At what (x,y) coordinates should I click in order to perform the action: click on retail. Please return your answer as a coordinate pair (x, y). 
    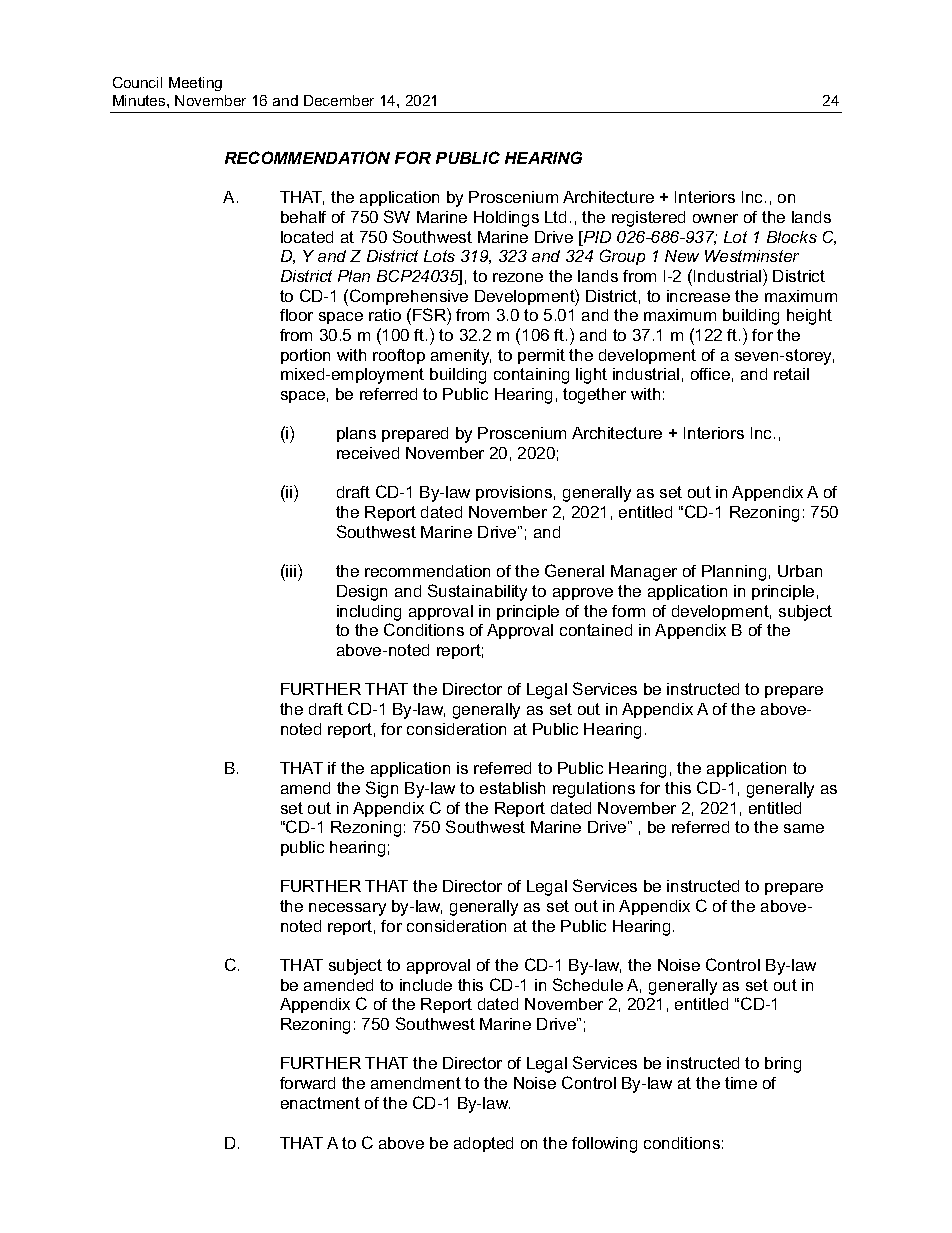
    Looking at the image, I should click on (791, 374).
